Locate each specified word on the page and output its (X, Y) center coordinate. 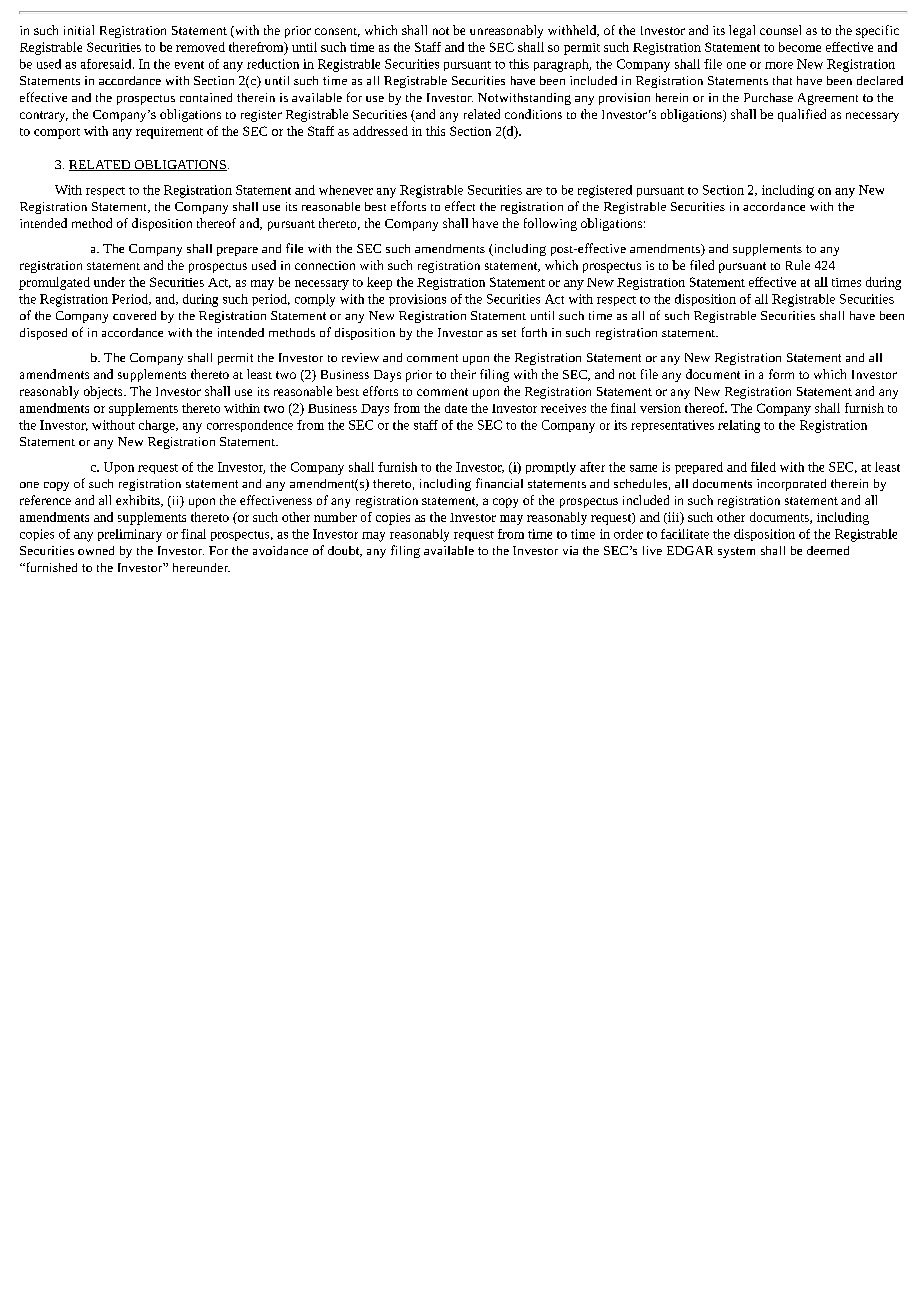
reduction (273, 64)
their (463, 374)
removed (200, 47)
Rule (798, 265)
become (800, 47)
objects (104, 392)
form (781, 374)
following (550, 224)
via (570, 550)
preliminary (130, 535)
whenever (346, 190)
